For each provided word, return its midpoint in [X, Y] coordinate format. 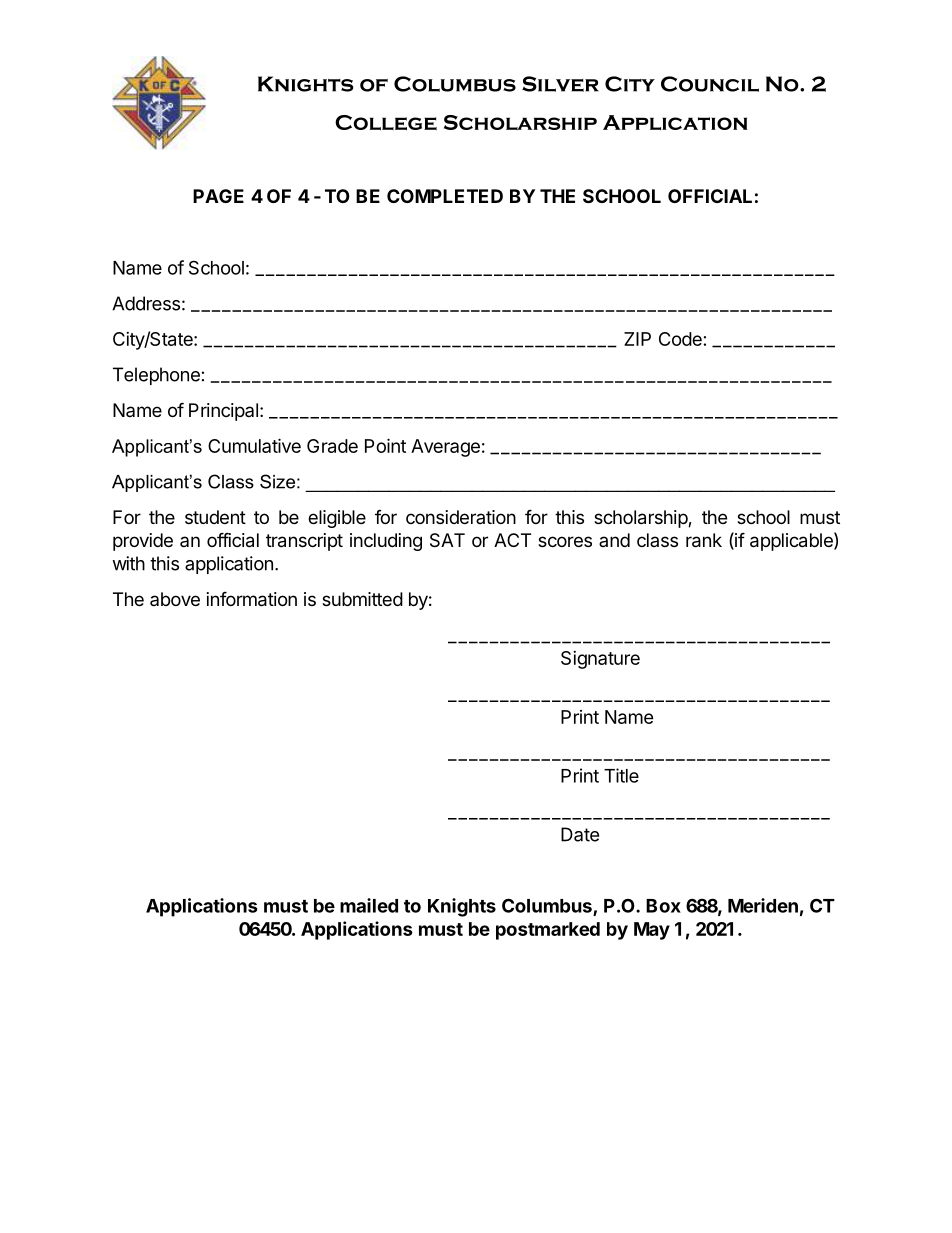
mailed [369, 905]
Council [710, 84]
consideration [461, 517]
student [215, 517]
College [386, 122]
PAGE [218, 196]
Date [580, 834]
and [614, 540]
